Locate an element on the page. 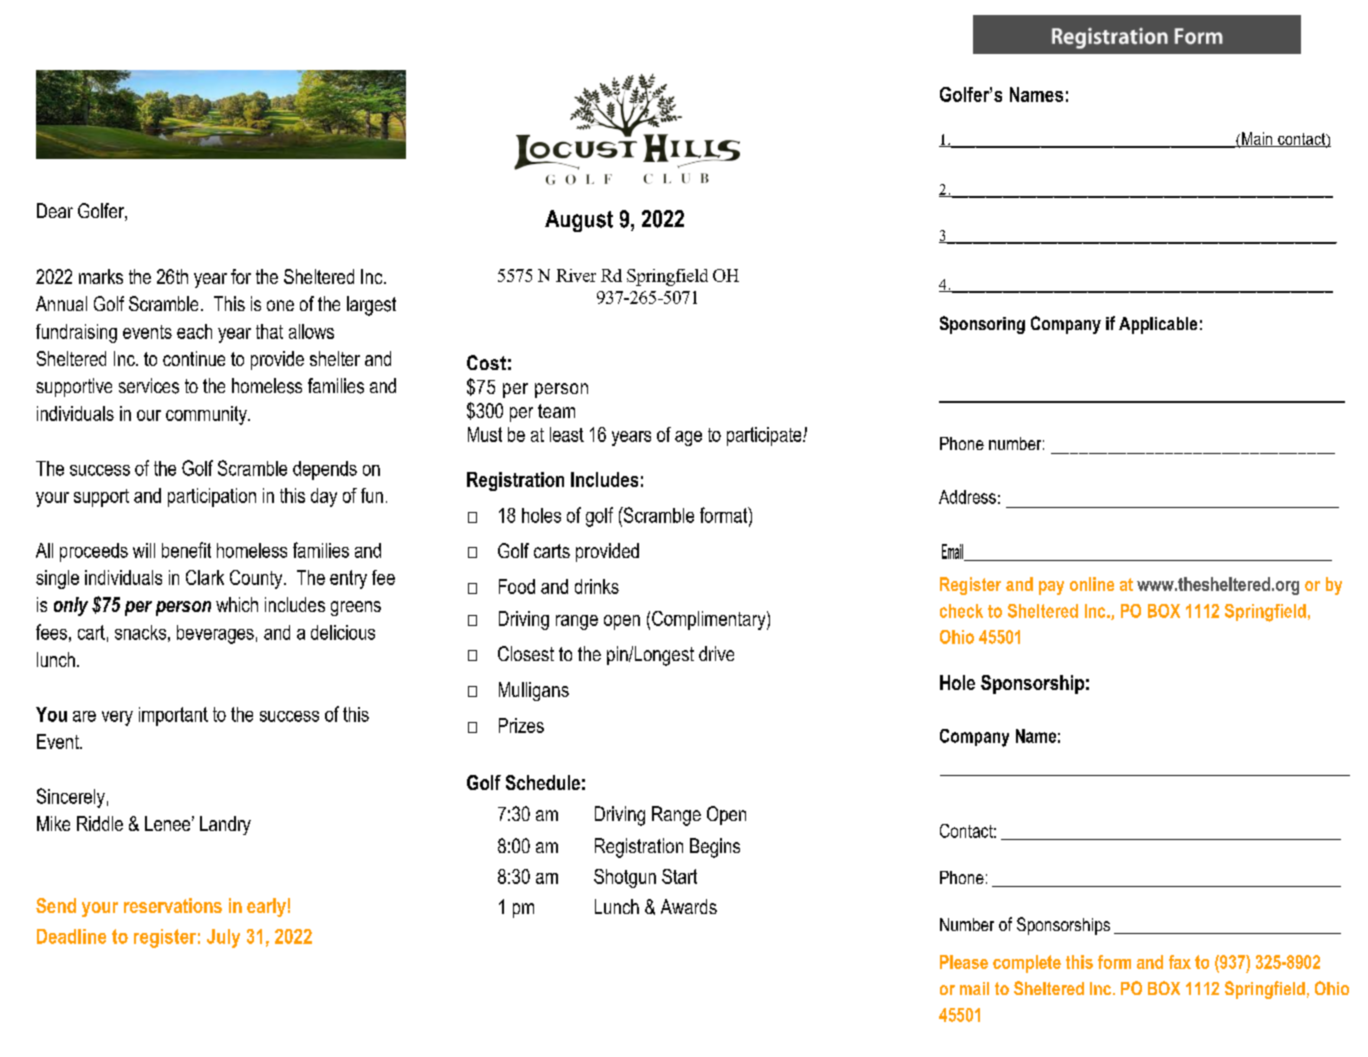 The image size is (1368, 1057). July is located at coordinates (223, 938).
